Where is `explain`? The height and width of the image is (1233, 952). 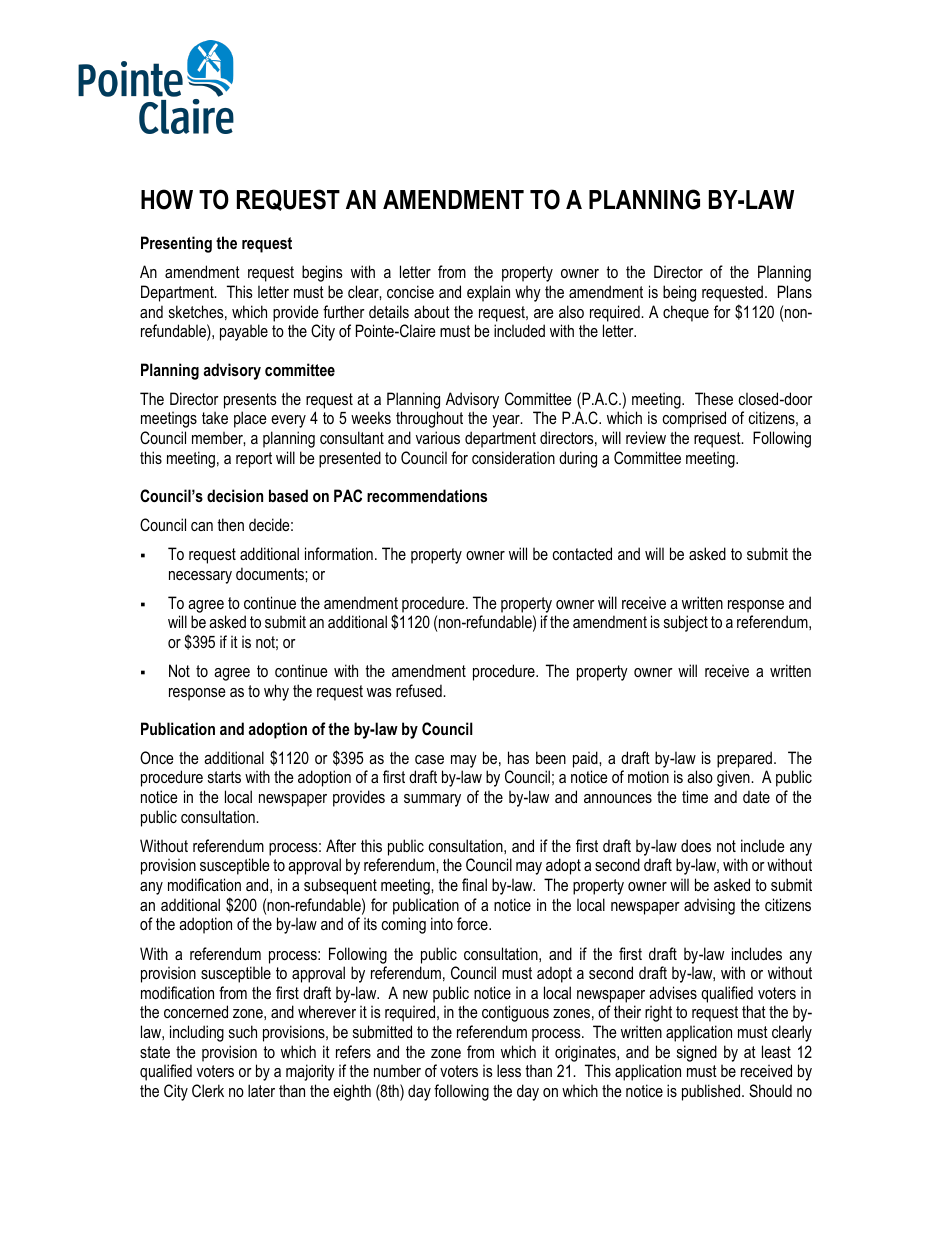
explain is located at coordinates (488, 293).
